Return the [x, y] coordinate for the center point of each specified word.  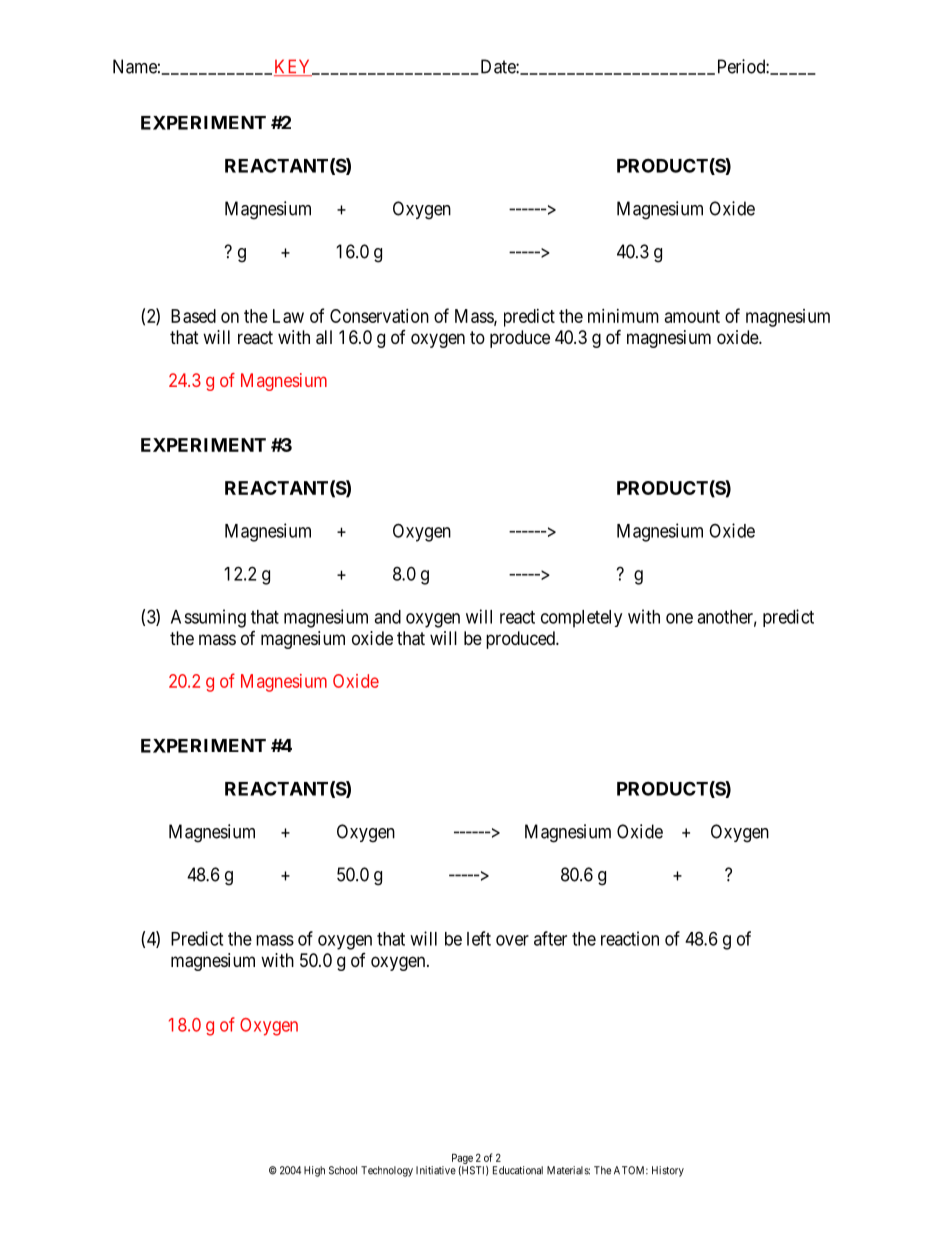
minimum [623, 316]
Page [463, 1160]
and [387, 617]
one [679, 618]
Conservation [379, 316]
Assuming [208, 618]
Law [288, 316]
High [314, 1171]
